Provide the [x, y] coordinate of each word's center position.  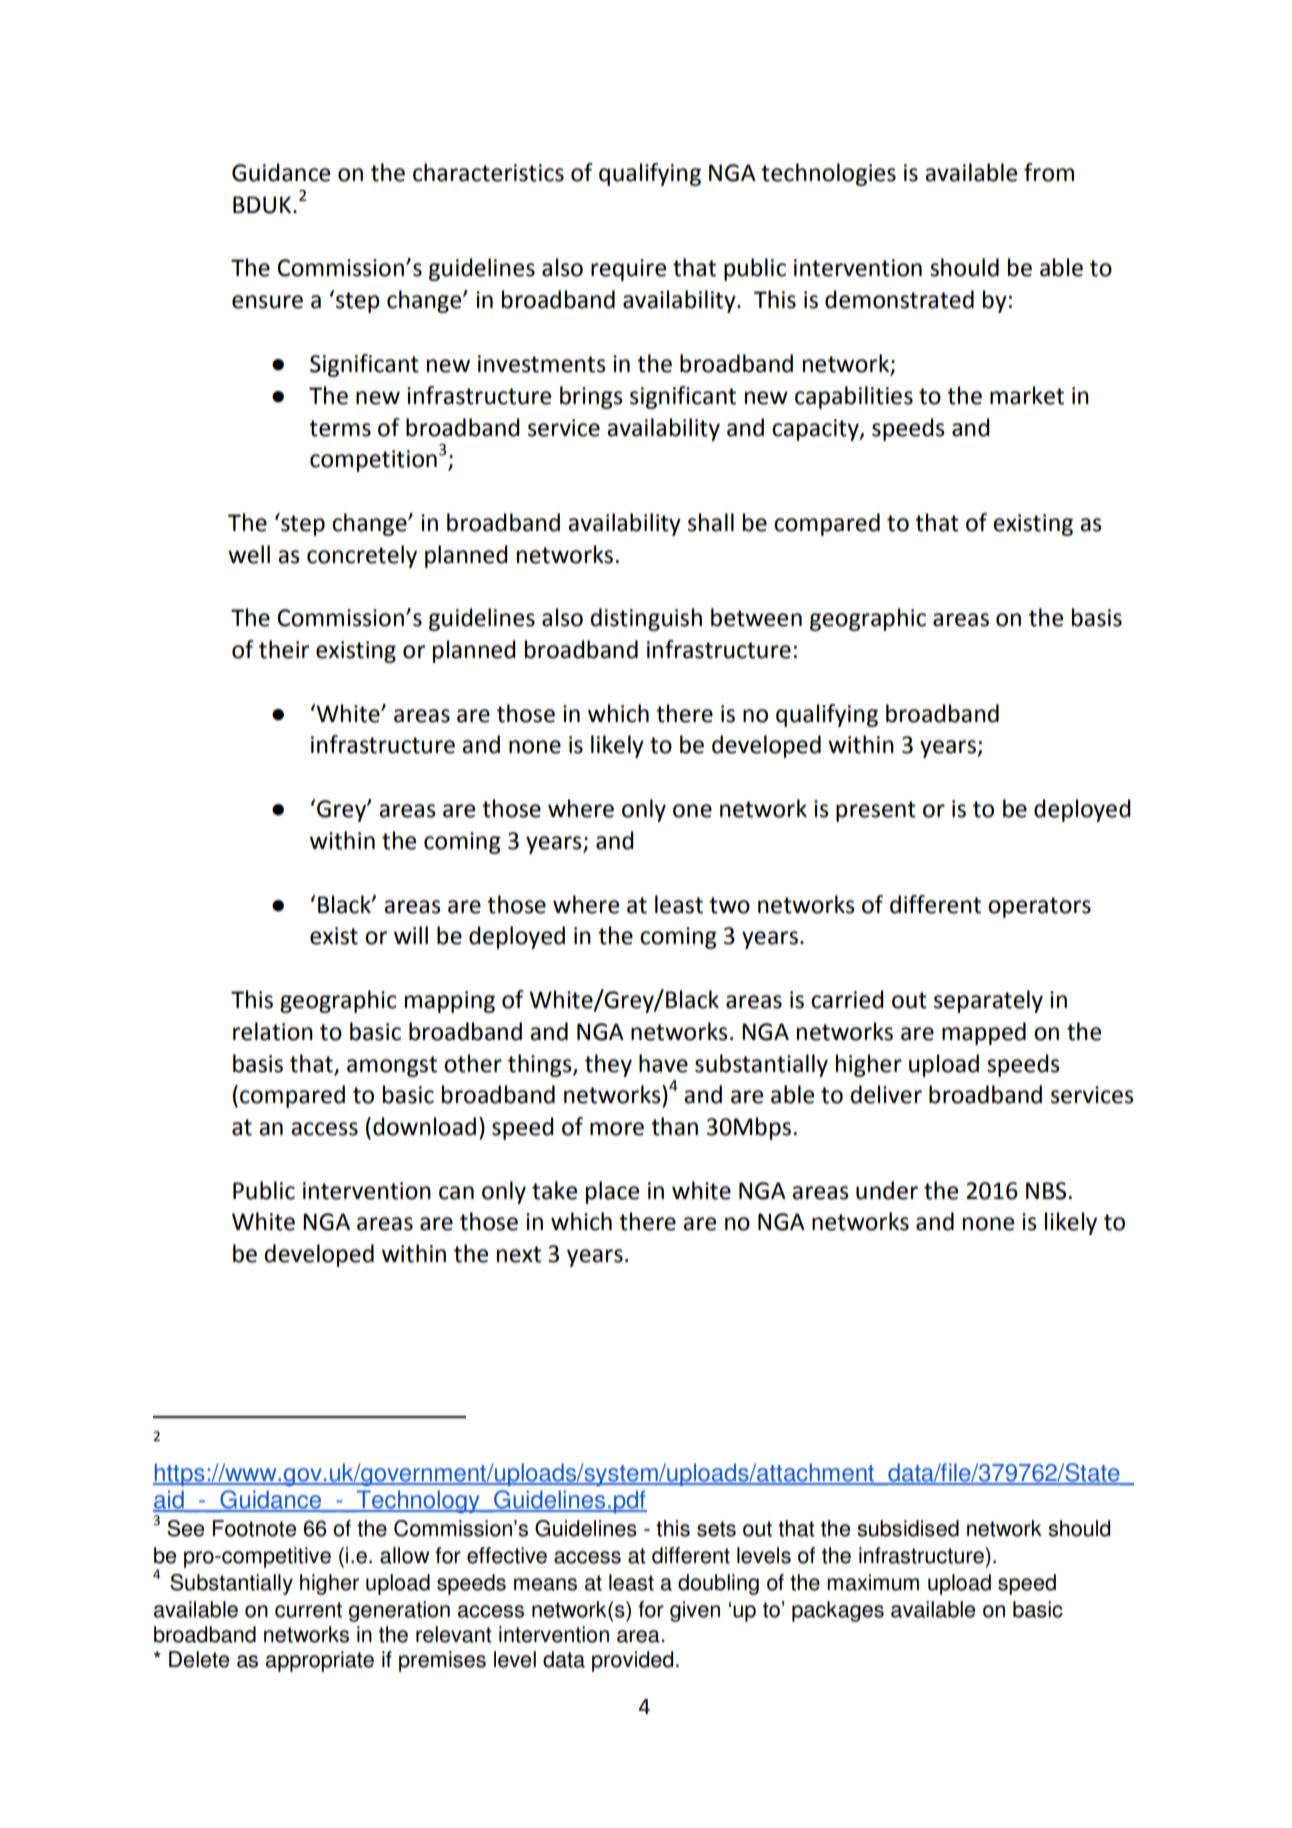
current [308, 1610]
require [628, 270]
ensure [267, 302]
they [608, 1065]
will [411, 935]
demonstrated [899, 299]
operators [1039, 907]
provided [632, 1661]
